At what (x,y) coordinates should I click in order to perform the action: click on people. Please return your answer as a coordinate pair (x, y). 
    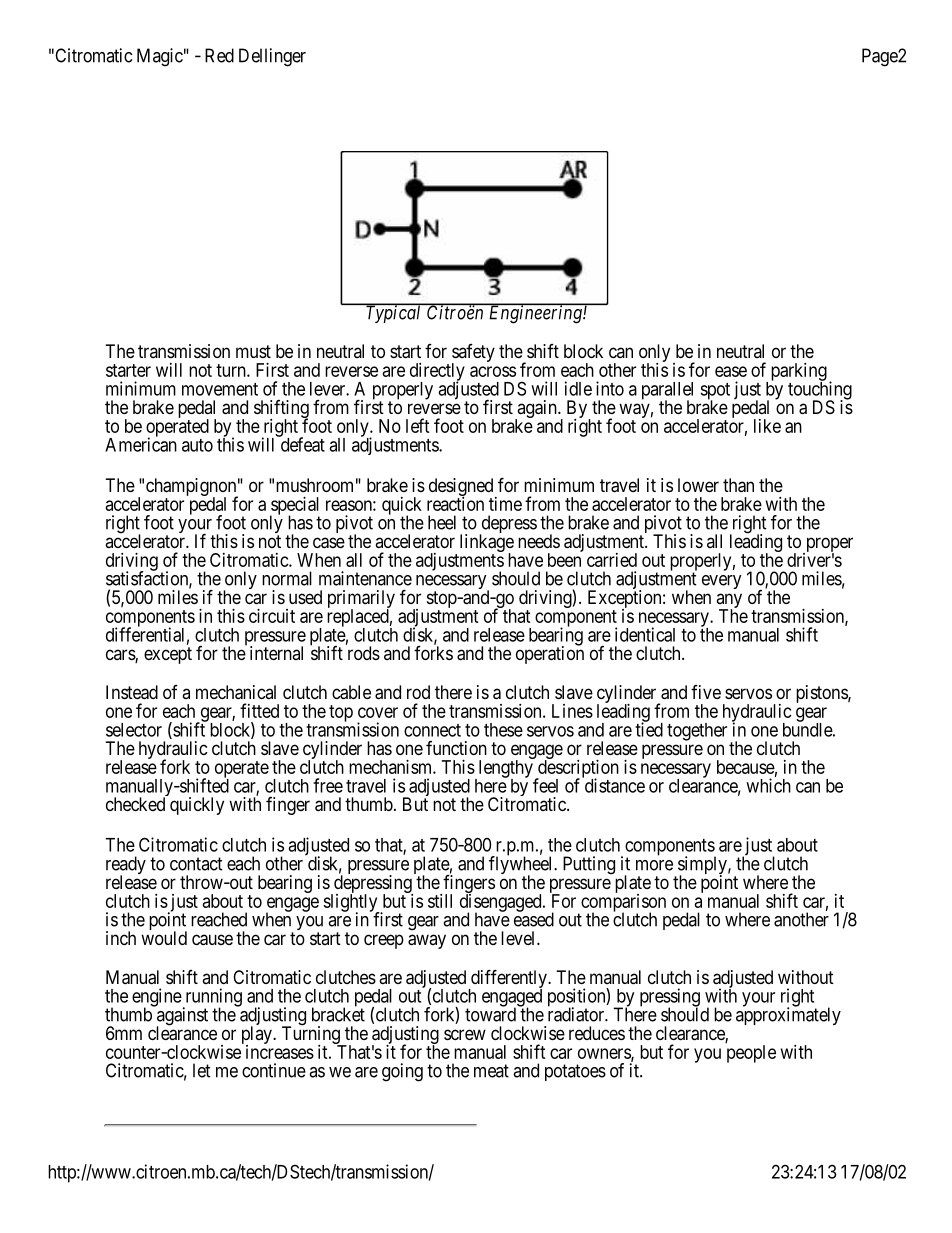
    Looking at the image, I should click on (751, 1053).
